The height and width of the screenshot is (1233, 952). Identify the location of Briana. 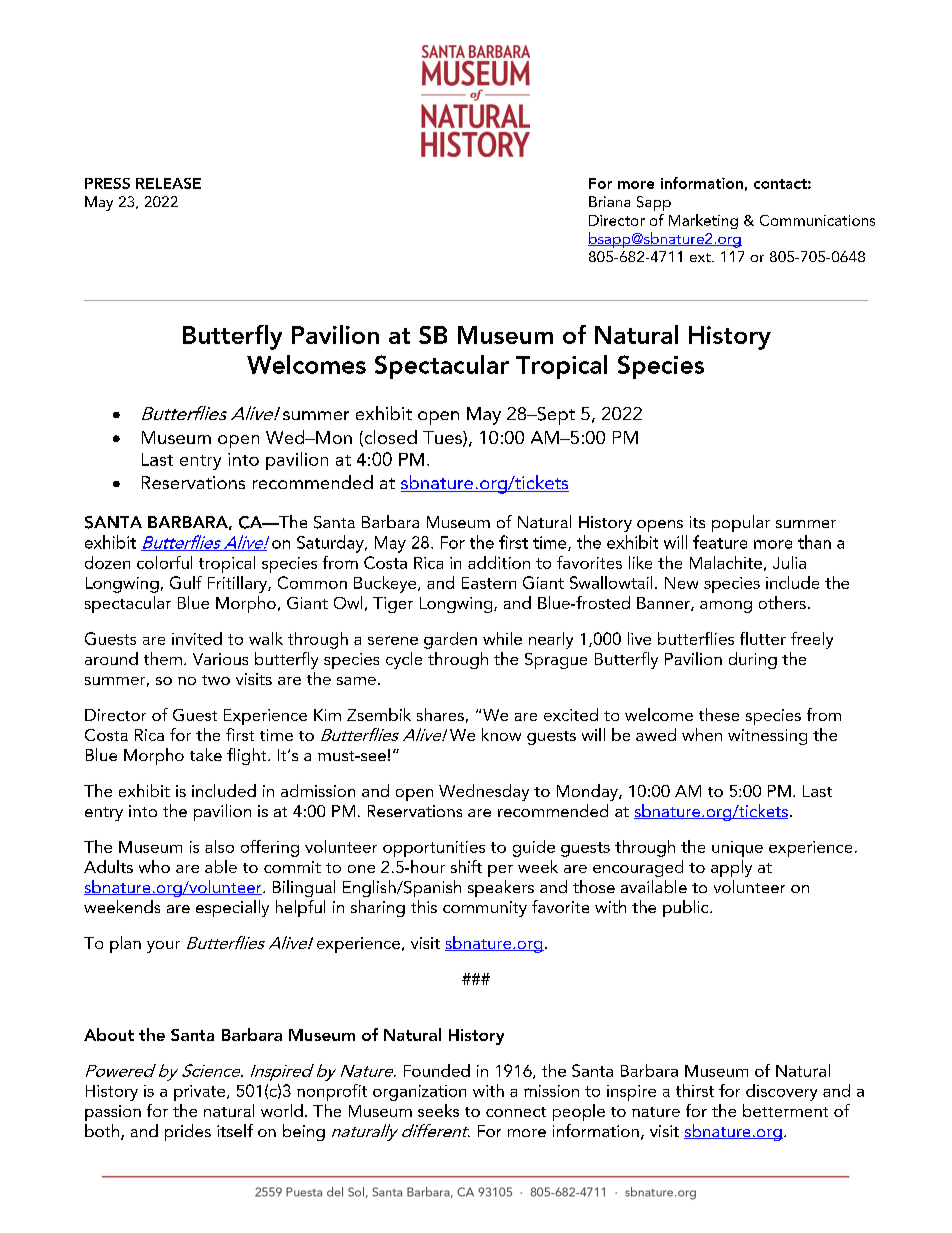
(609, 201).
